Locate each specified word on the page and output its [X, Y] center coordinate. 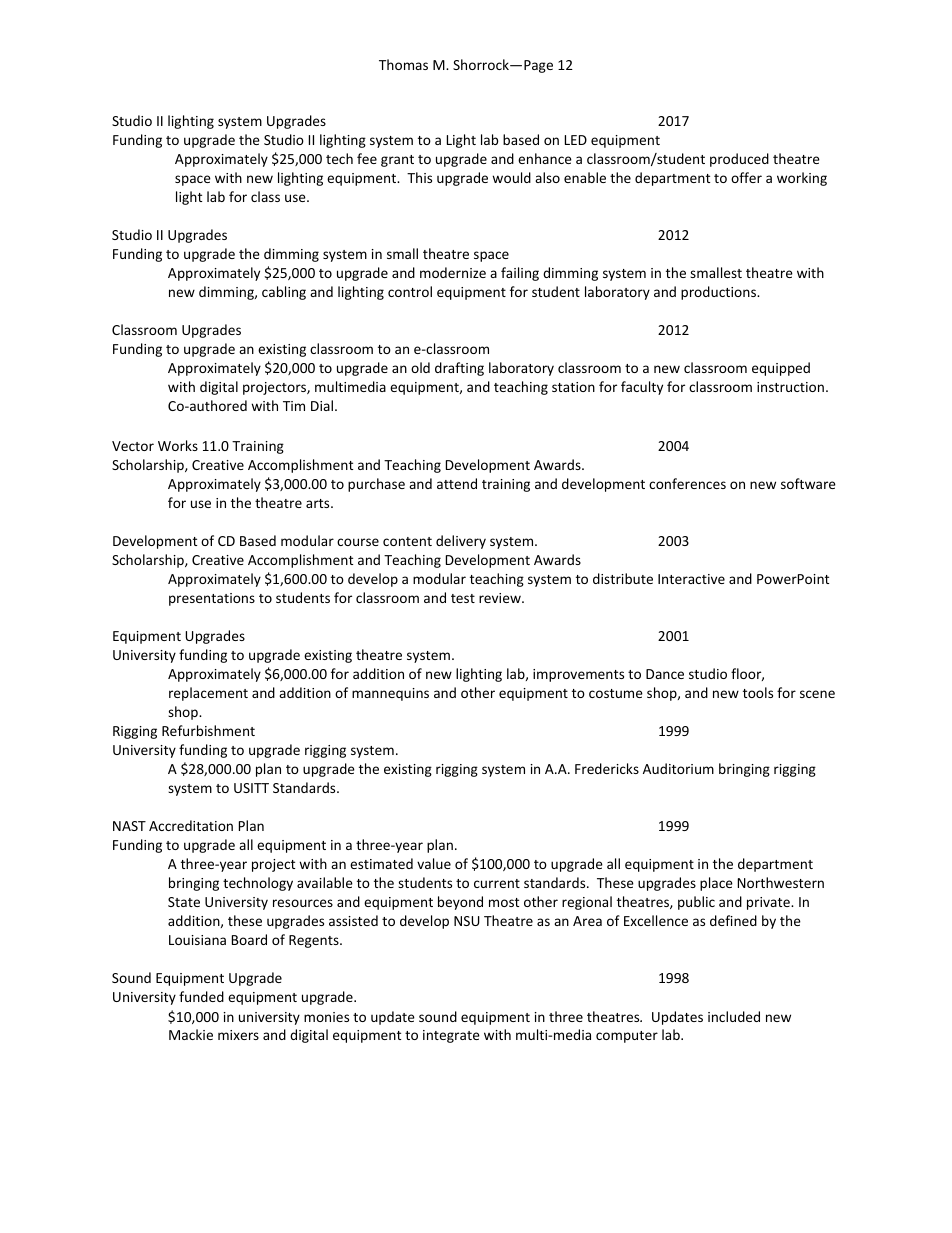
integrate [451, 1036]
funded [201, 996]
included [734, 1016]
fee [367, 158]
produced [739, 160]
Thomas [403, 64]
